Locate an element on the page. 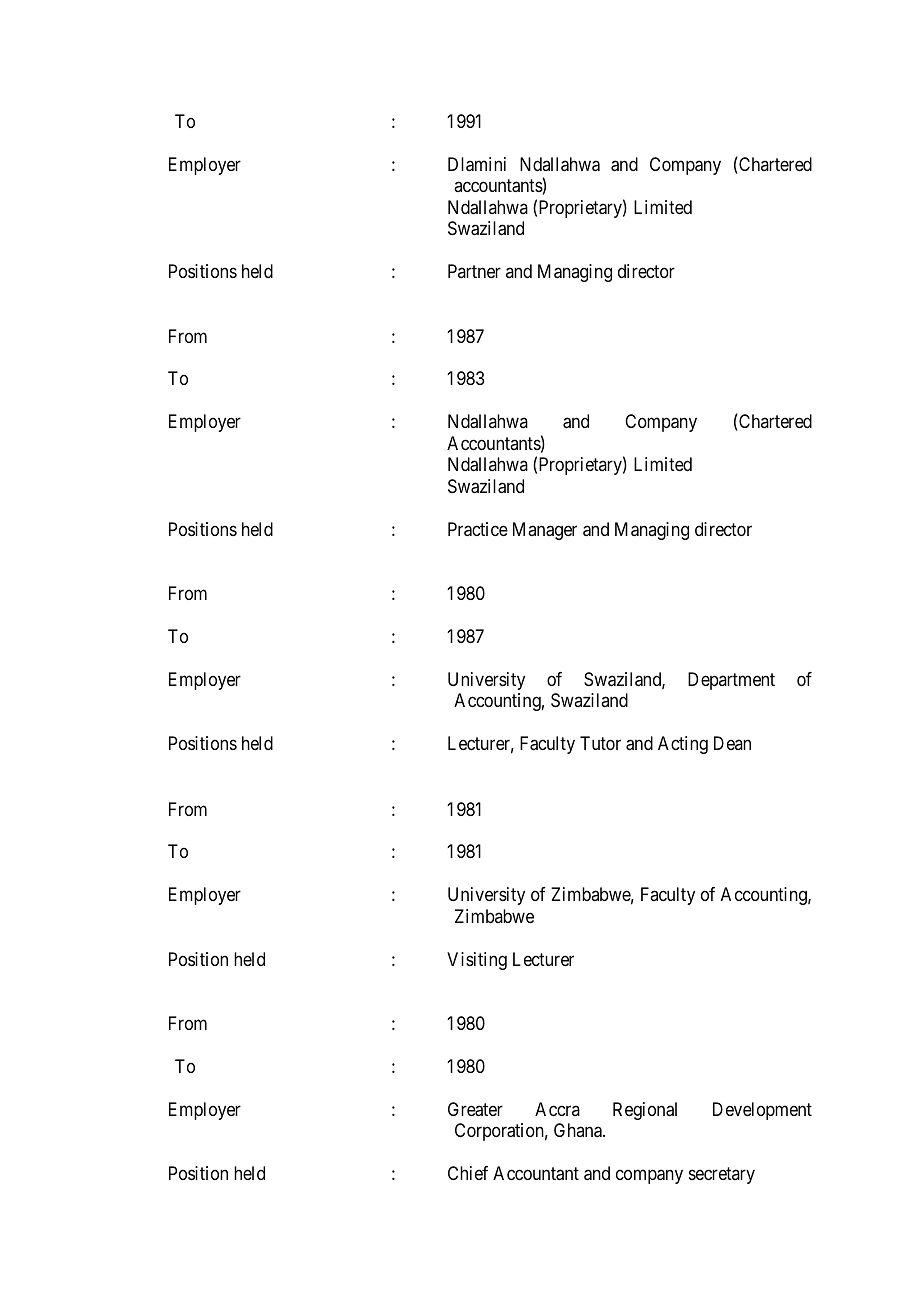 The image size is (924, 1308). Tutor is located at coordinates (600, 743).
